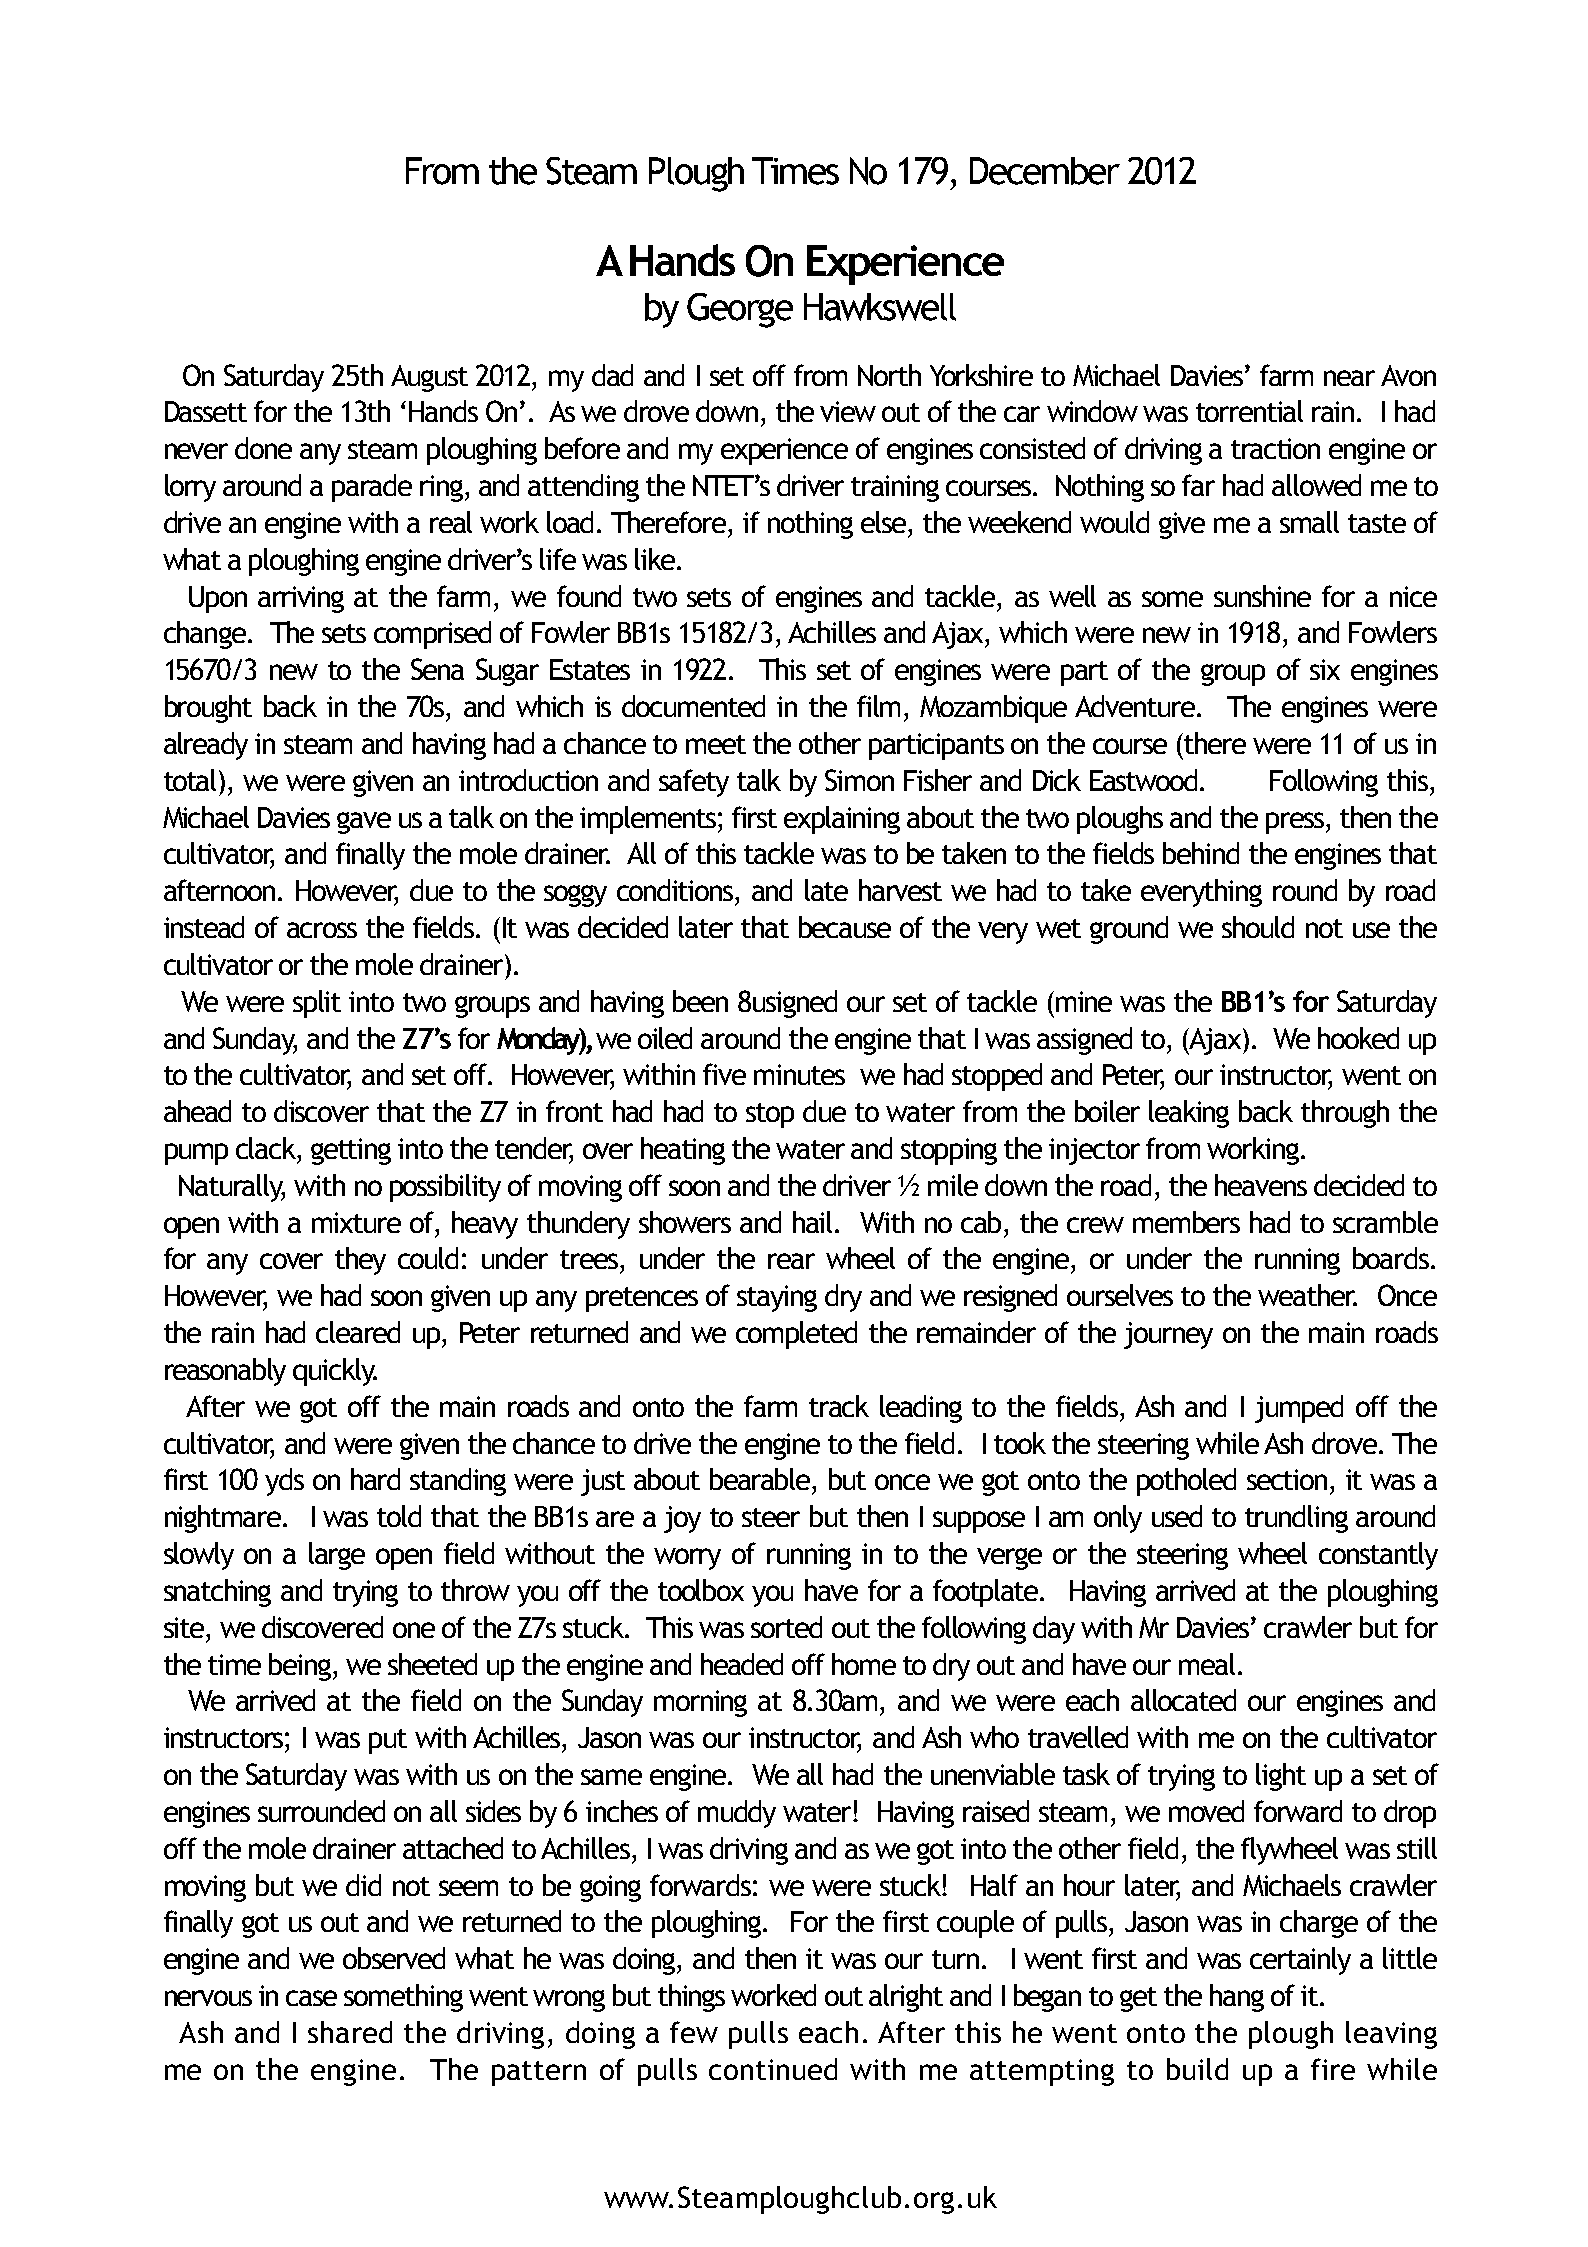 This screenshot has height=2247, width=1588. I want to click on August, so click(429, 378).
